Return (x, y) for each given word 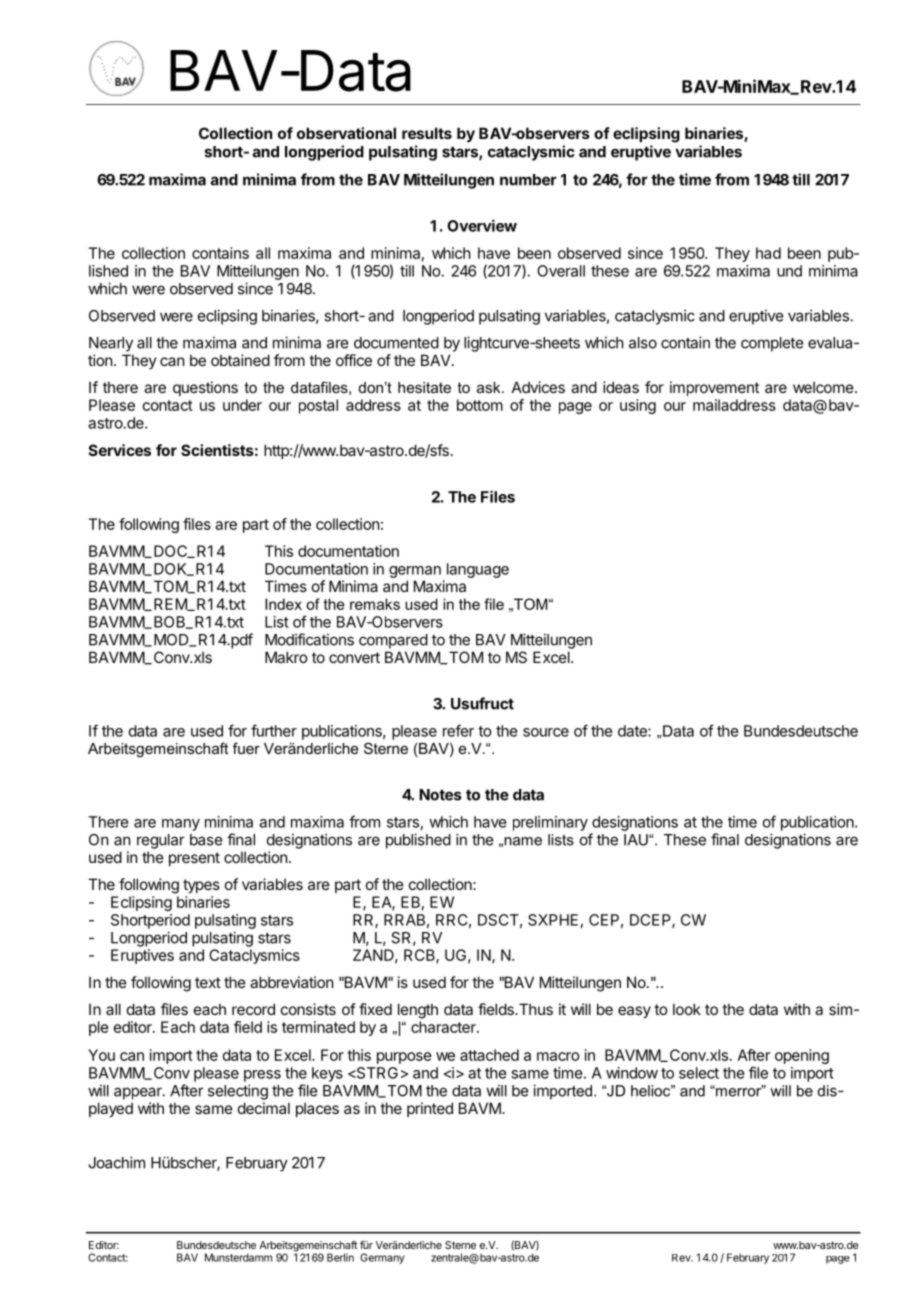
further (274, 730)
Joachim (117, 1162)
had (768, 253)
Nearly (111, 344)
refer (458, 730)
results (427, 133)
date (633, 731)
